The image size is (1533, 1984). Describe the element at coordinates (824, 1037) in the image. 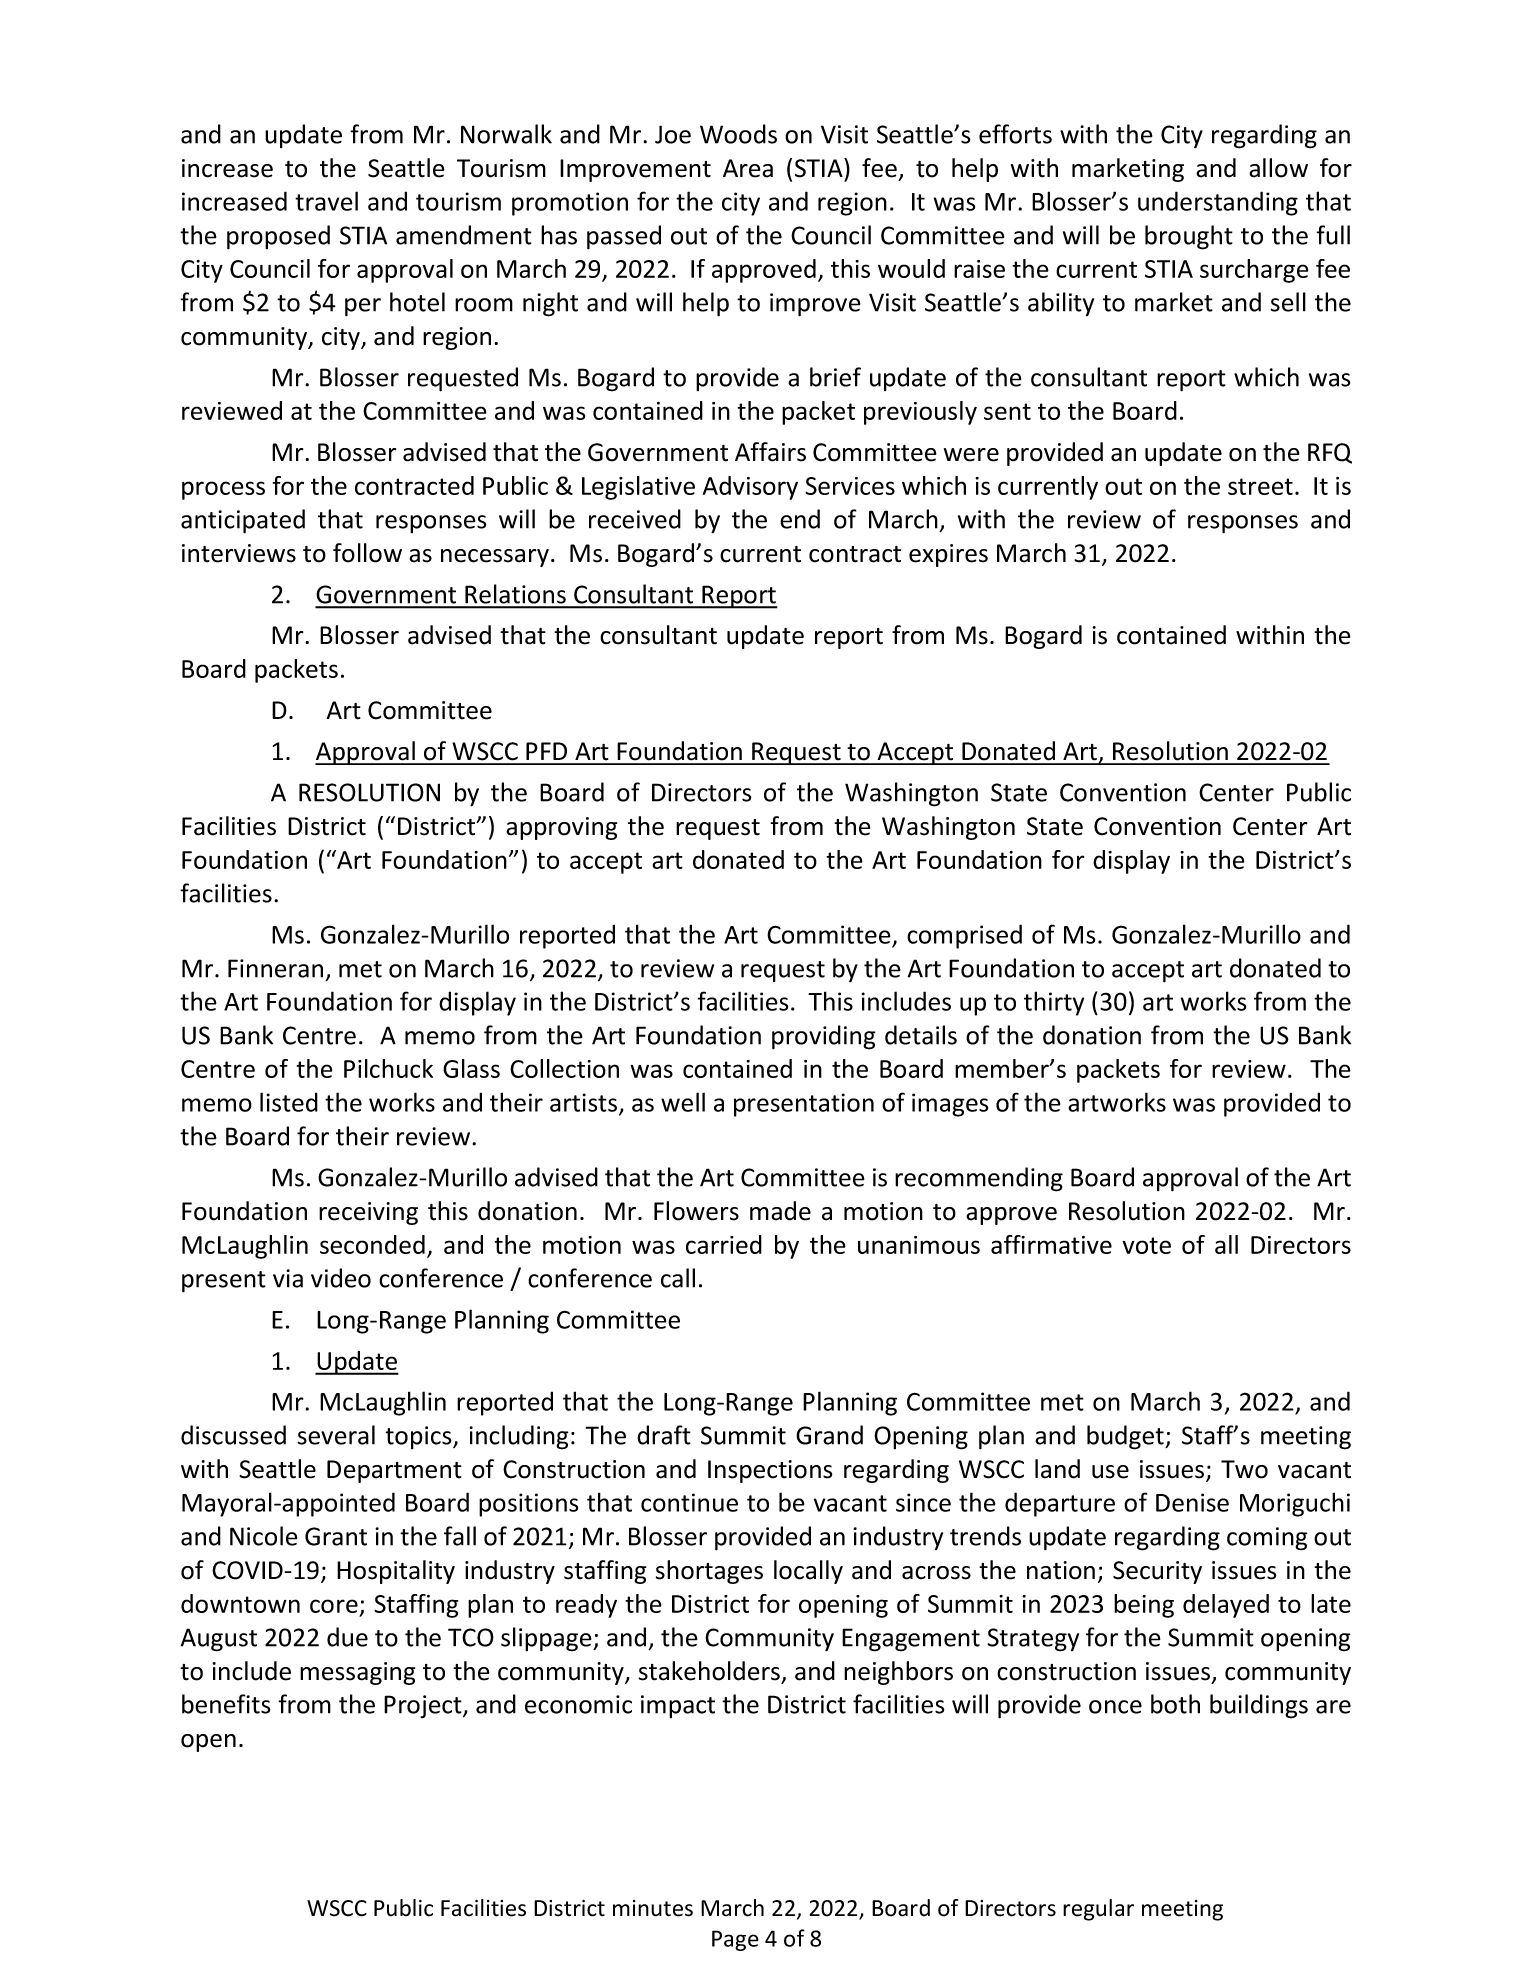

I see `providing` at that location.
